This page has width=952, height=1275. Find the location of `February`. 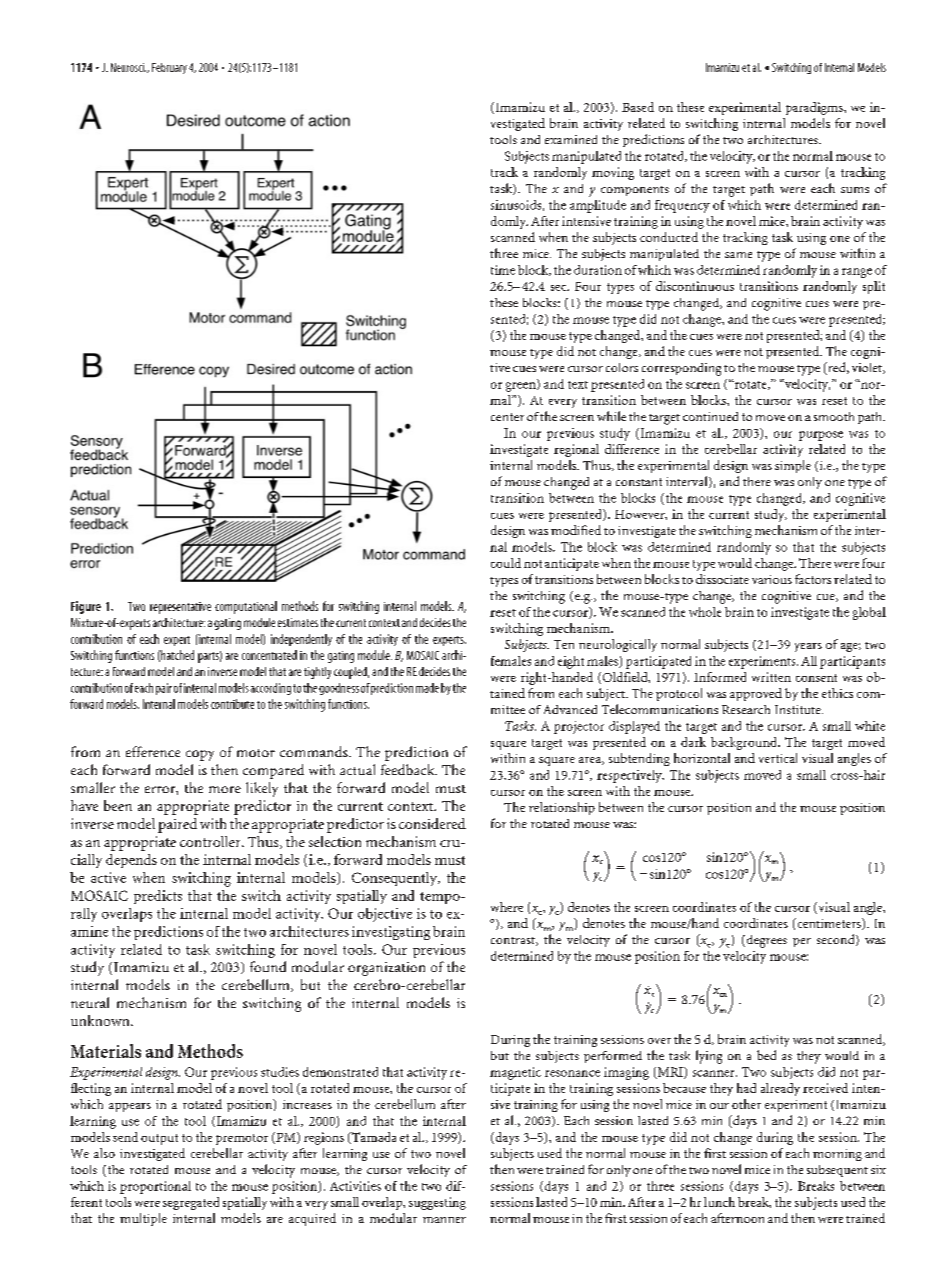

February is located at coordinates (169, 68).
